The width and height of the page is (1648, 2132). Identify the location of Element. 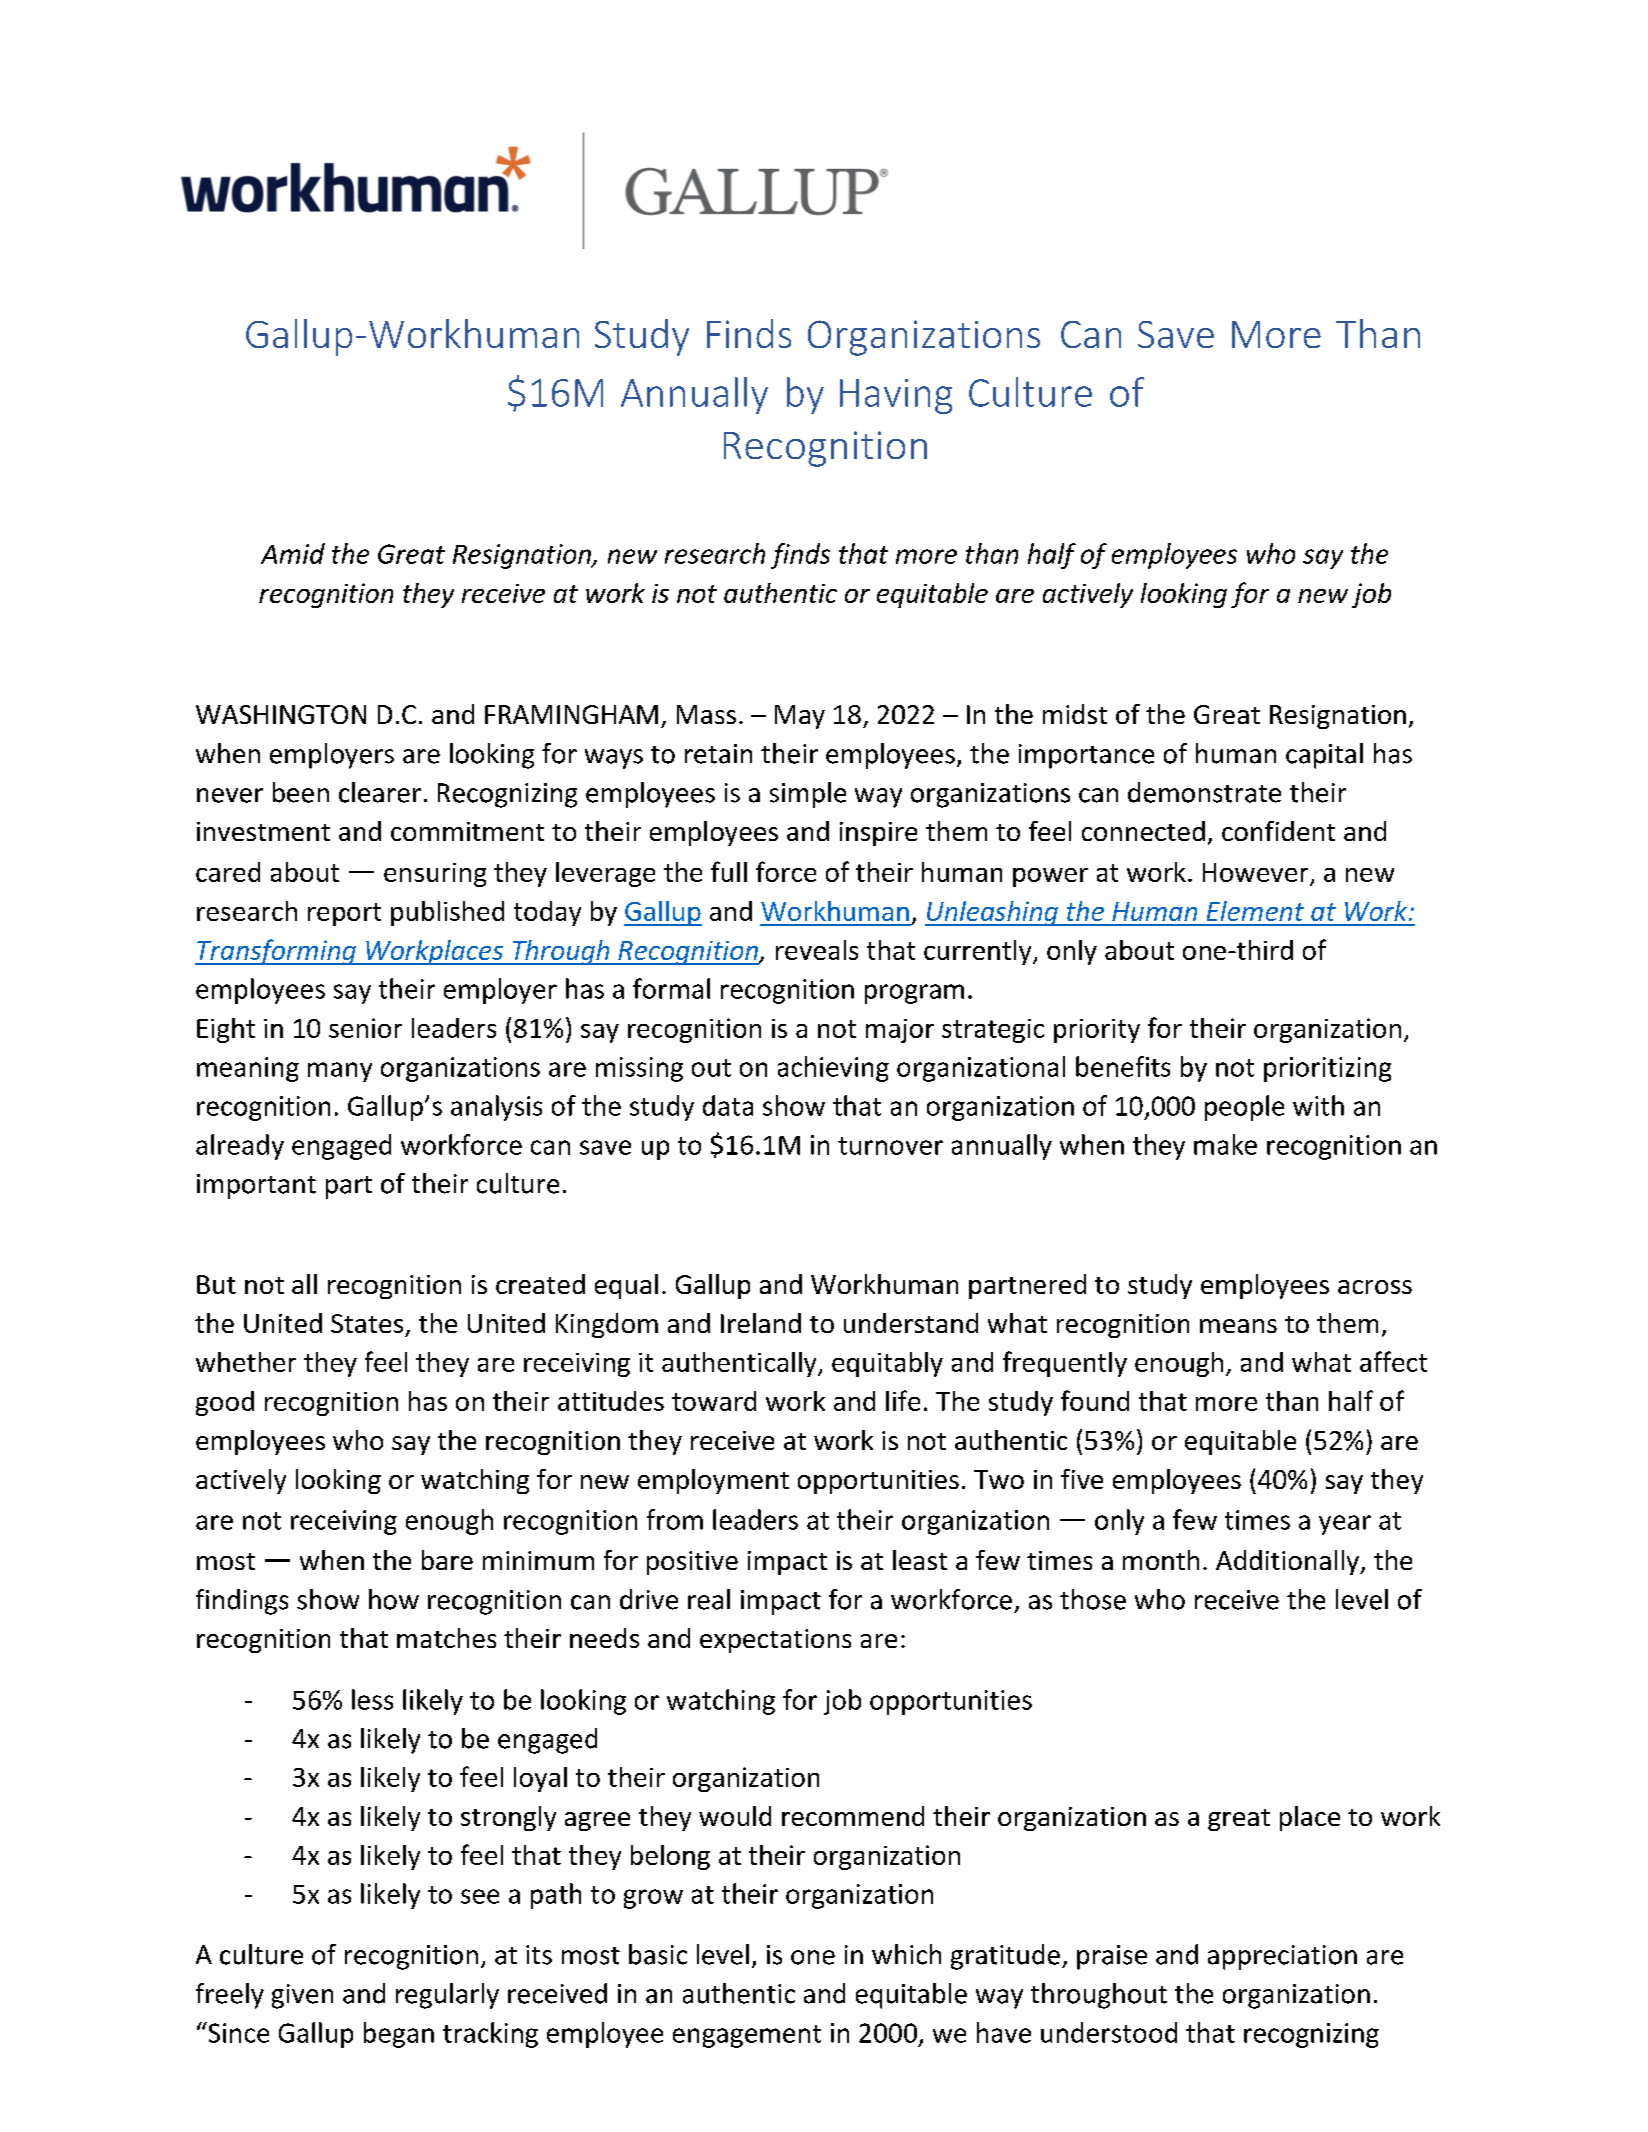
(1255, 911).
